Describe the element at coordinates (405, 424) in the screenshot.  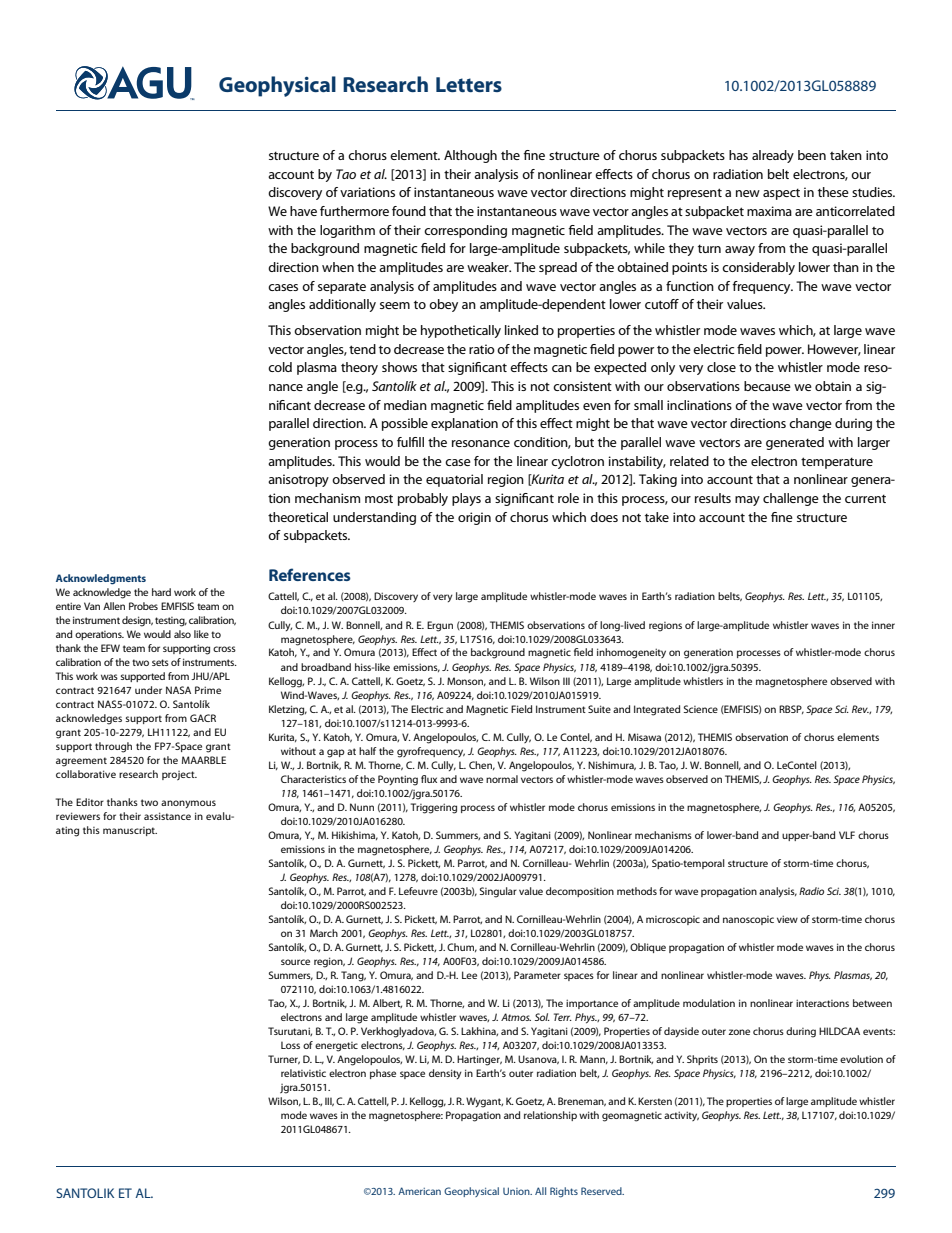
I see `possible` at that location.
